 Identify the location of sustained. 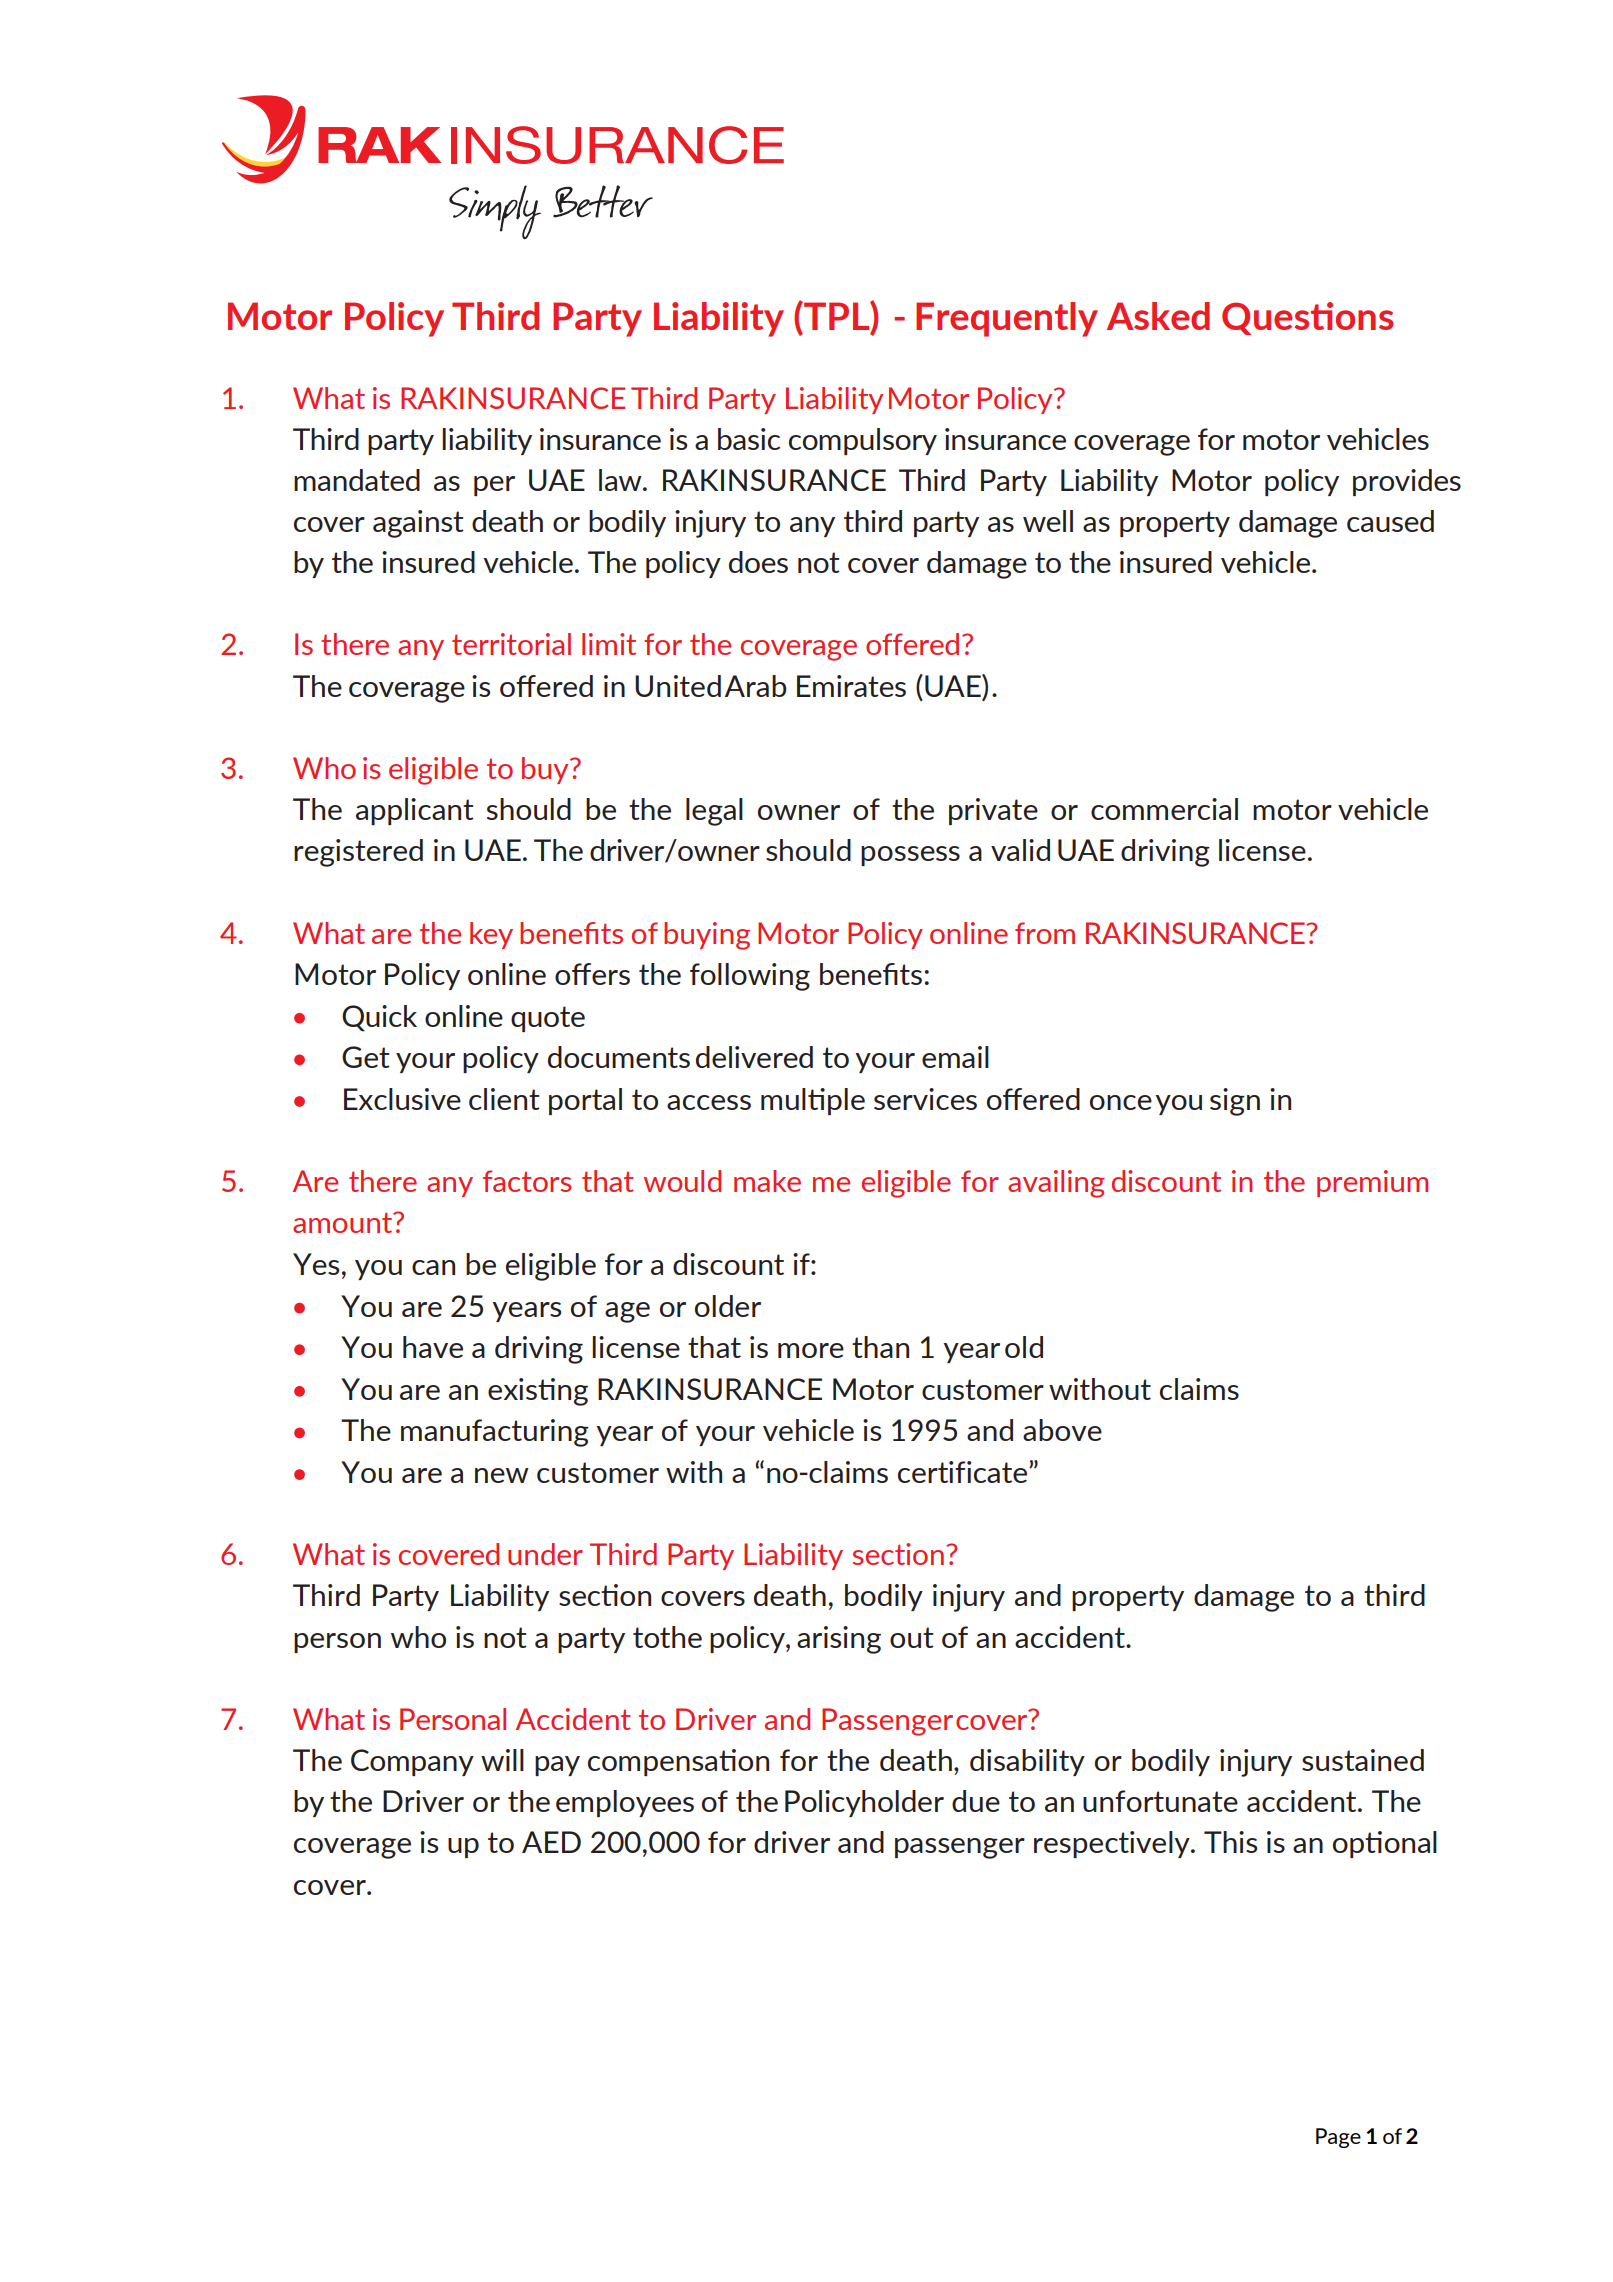
(1363, 1760).
